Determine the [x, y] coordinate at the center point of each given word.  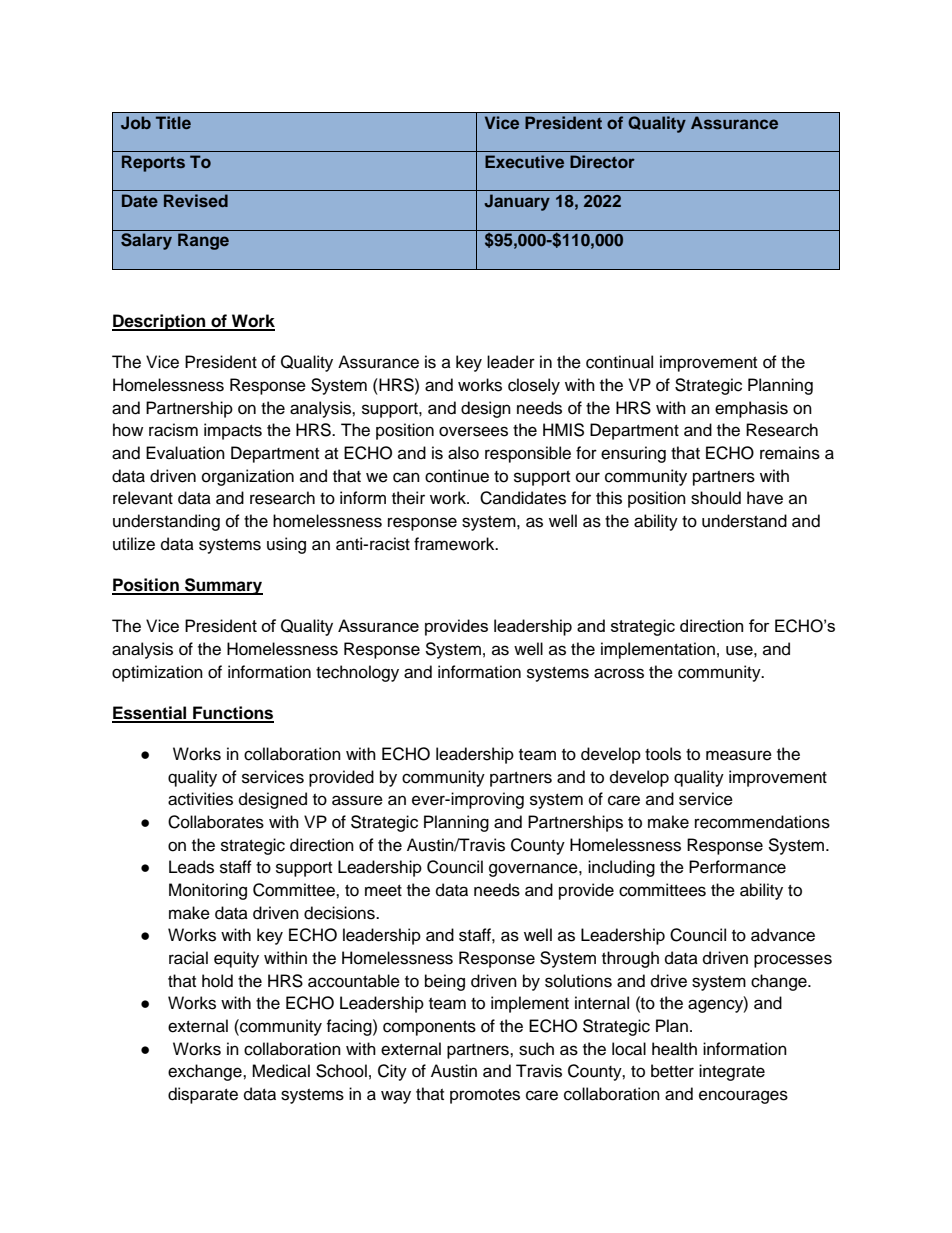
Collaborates [216, 822]
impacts [233, 431]
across [619, 673]
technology [357, 673]
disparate [203, 1095]
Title [173, 122]
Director [602, 161]
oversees [473, 431]
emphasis [751, 409]
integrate [732, 1072]
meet [383, 891]
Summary [223, 586]
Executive [524, 161]
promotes [485, 1096]
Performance [737, 867]
